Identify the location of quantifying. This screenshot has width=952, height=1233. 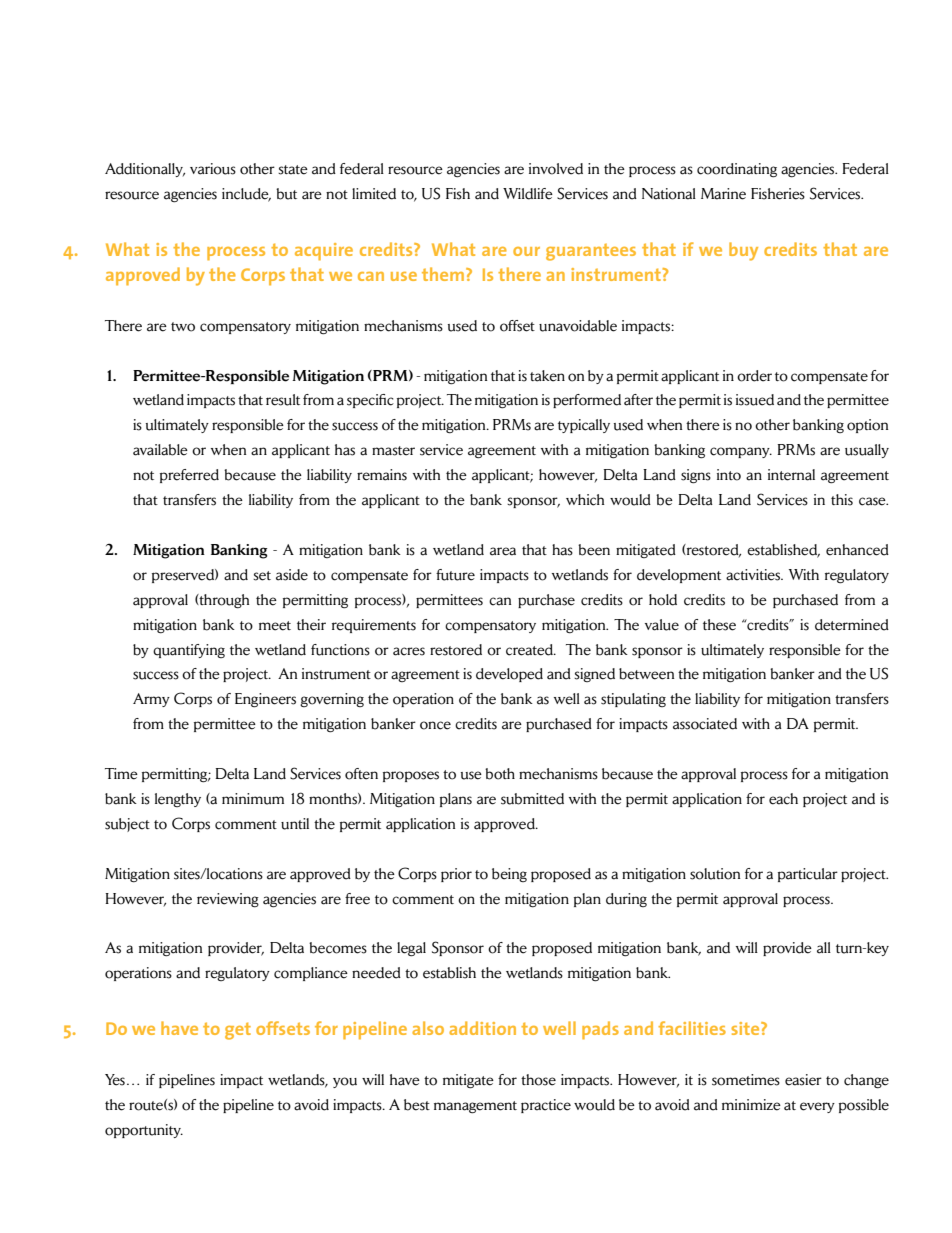
(189, 651).
